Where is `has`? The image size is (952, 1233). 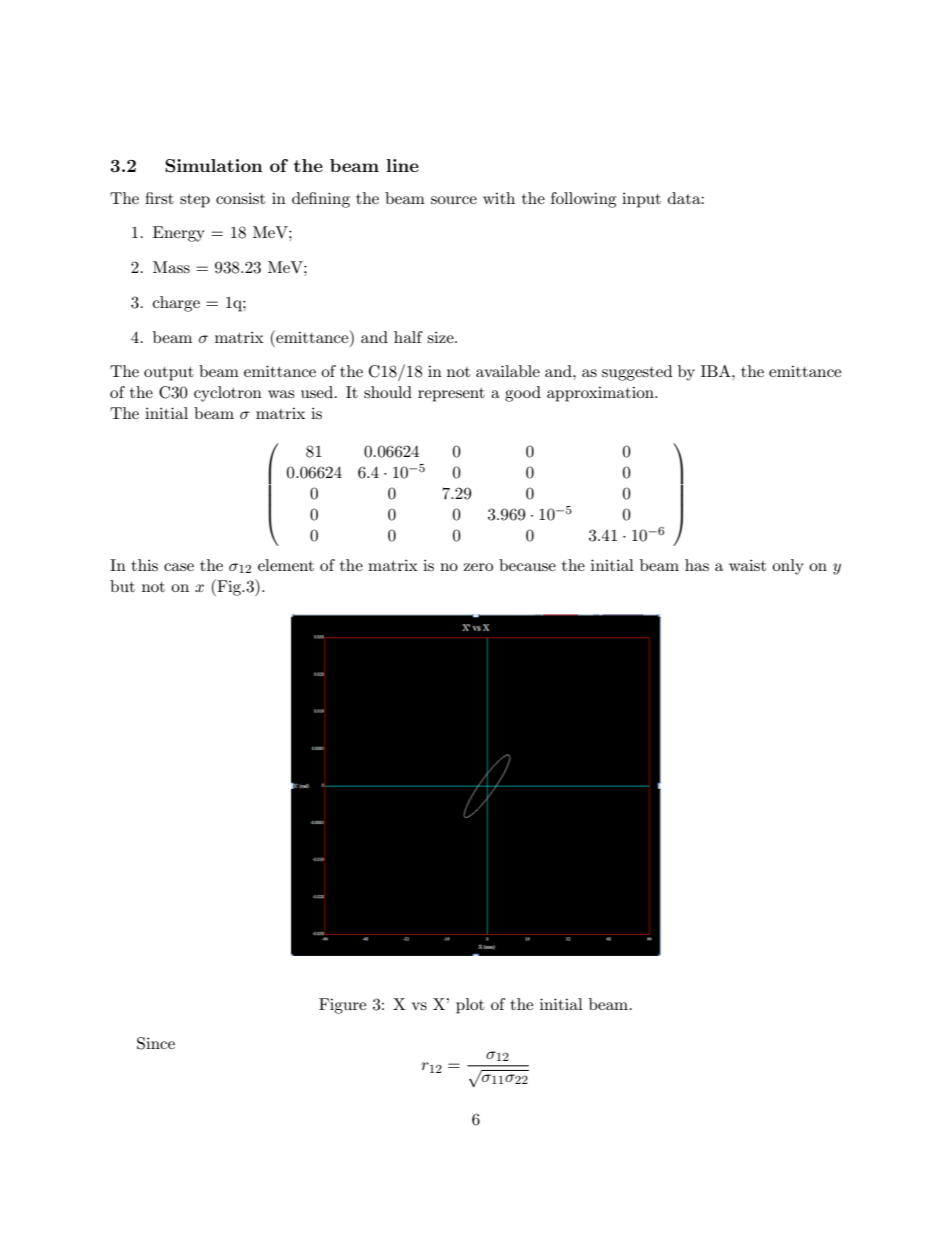 has is located at coordinates (697, 565).
